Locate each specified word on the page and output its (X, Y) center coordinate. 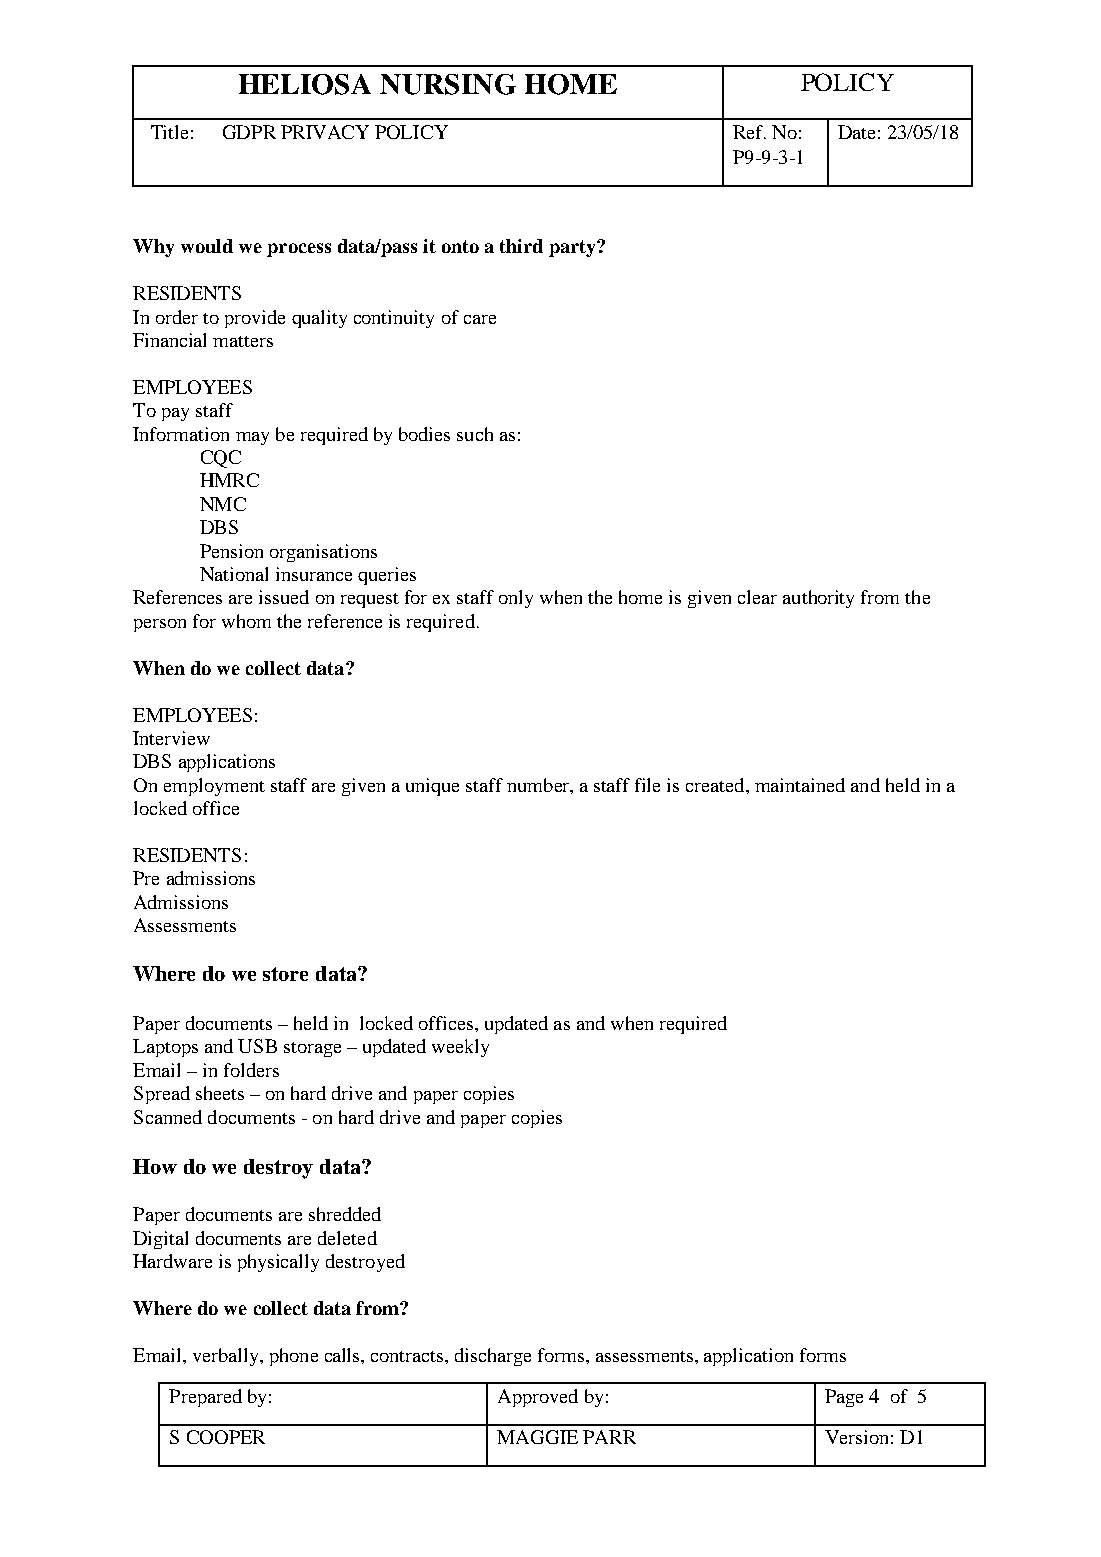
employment (214, 787)
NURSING (448, 84)
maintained (800, 785)
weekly (460, 1048)
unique (432, 787)
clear (757, 597)
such (475, 434)
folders (251, 1070)
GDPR (249, 132)
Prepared (205, 1398)
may (252, 438)
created (716, 785)
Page (844, 1398)
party (573, 248)
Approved (538, 1398)
